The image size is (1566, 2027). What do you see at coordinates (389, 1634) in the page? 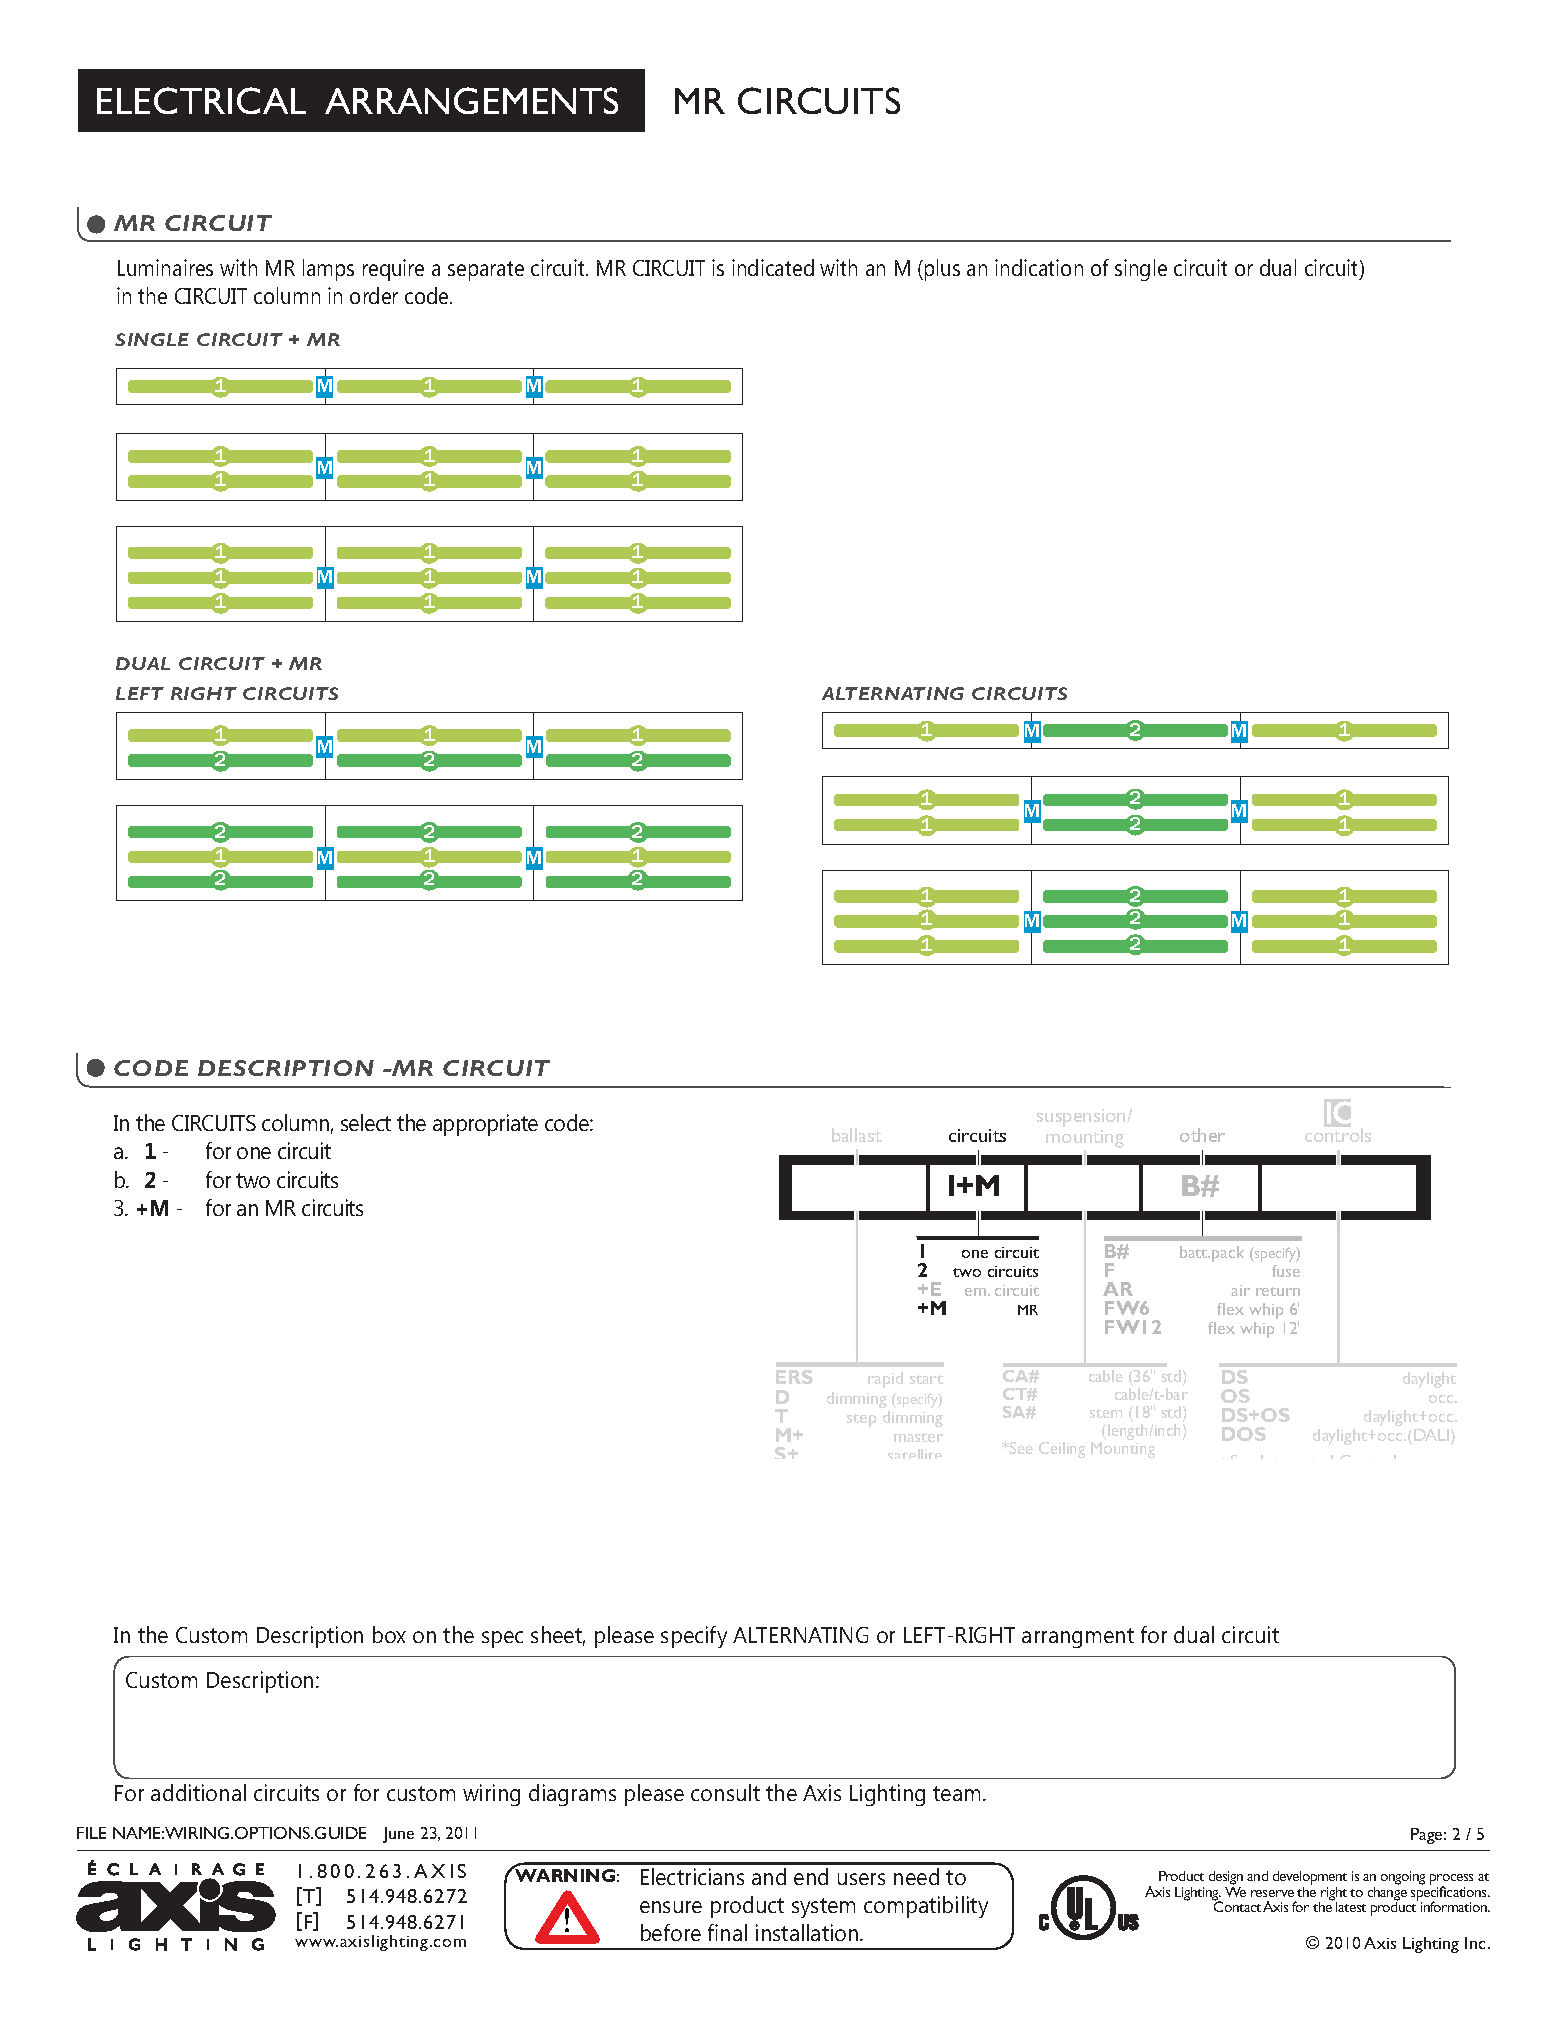
I see `box` at bounding box center [389, 1634].
